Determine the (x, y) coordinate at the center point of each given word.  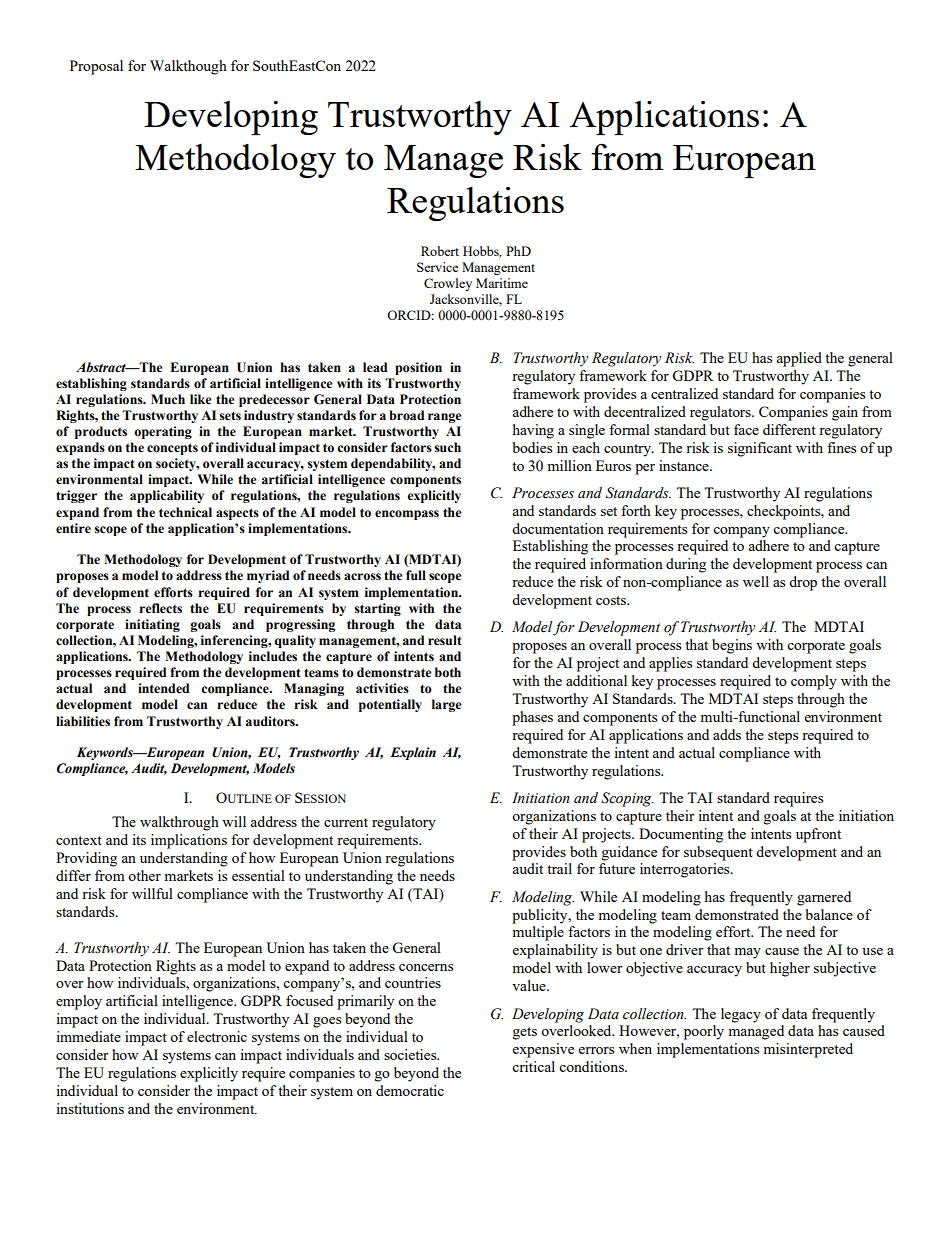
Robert (440, 251)
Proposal (96, 67)
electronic (217, 1036)
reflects (160, 608)
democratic (410, 1090)
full (416, 575)
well (756, 581)
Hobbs (482, 252)
